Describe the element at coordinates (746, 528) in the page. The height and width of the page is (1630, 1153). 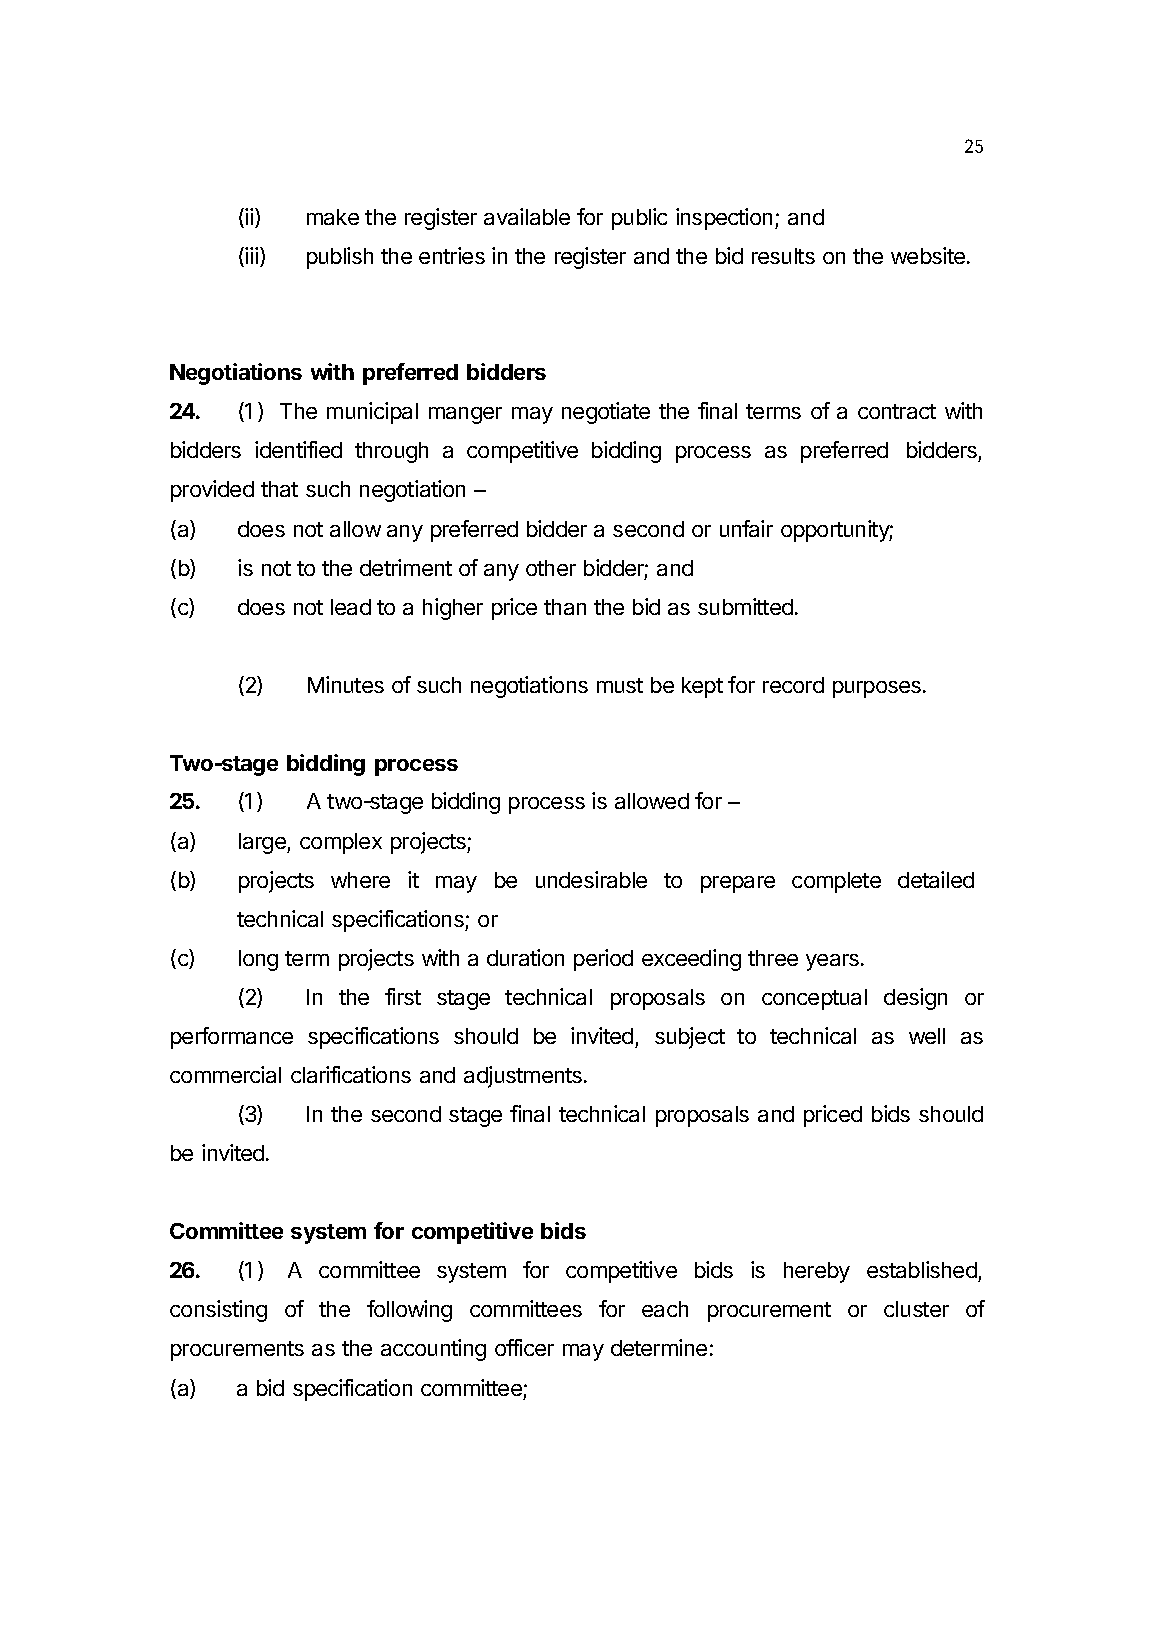
I see `unfair` at that location.
